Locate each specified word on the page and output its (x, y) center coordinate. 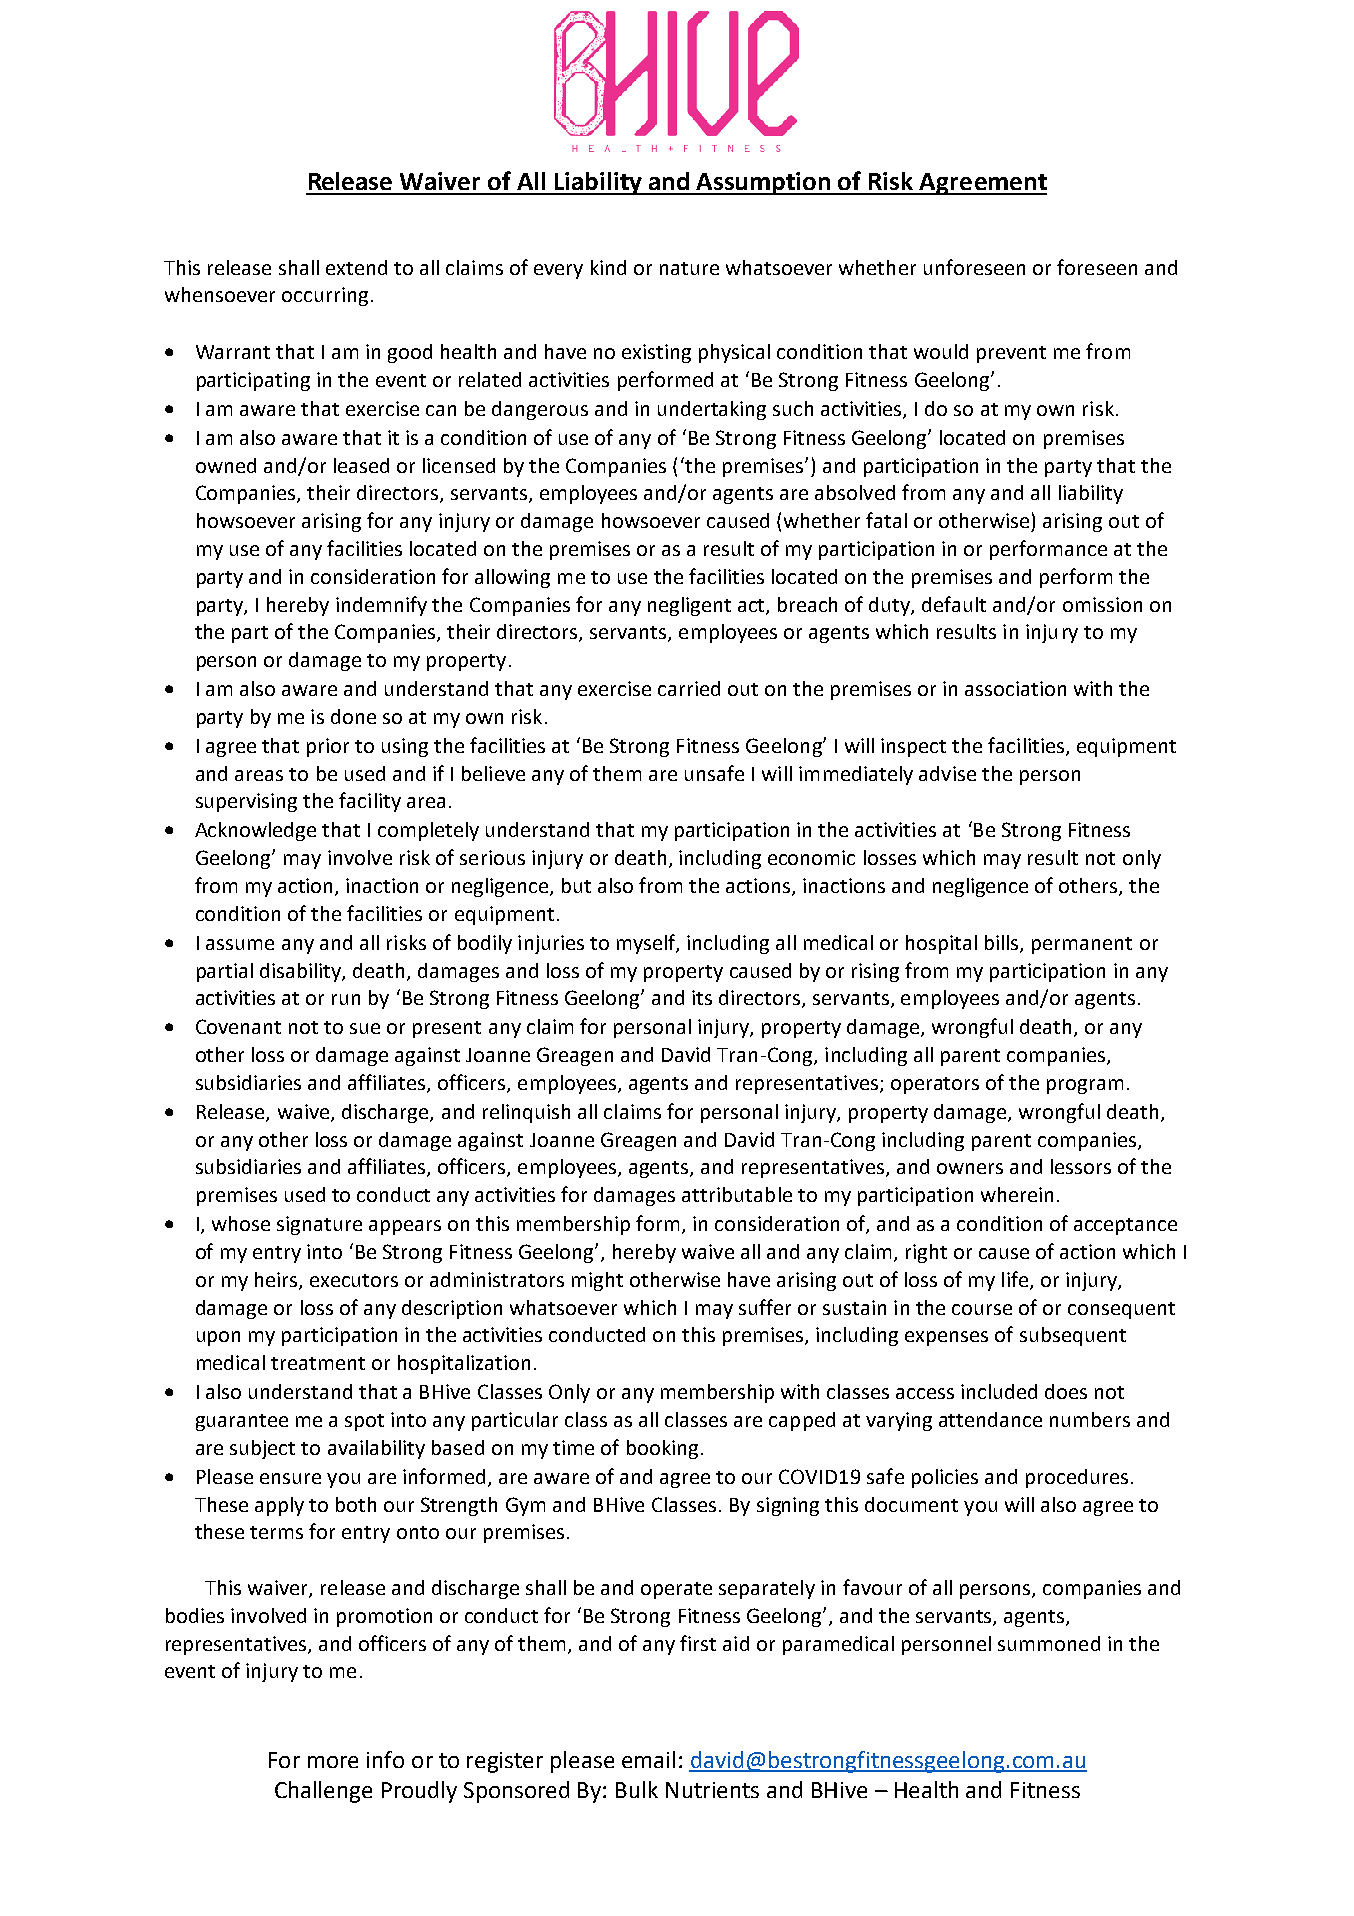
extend (356, 267)
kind (608, 267)
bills (1003, 944)
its (702, 997)
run (346, 999)
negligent (689, 606)
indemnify (381, 606)
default (954, 604)
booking (662, 1449)
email (648, 1759)
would (941, 351)
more (333, 1762)
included (999, 1391)
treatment (318, 1363)
